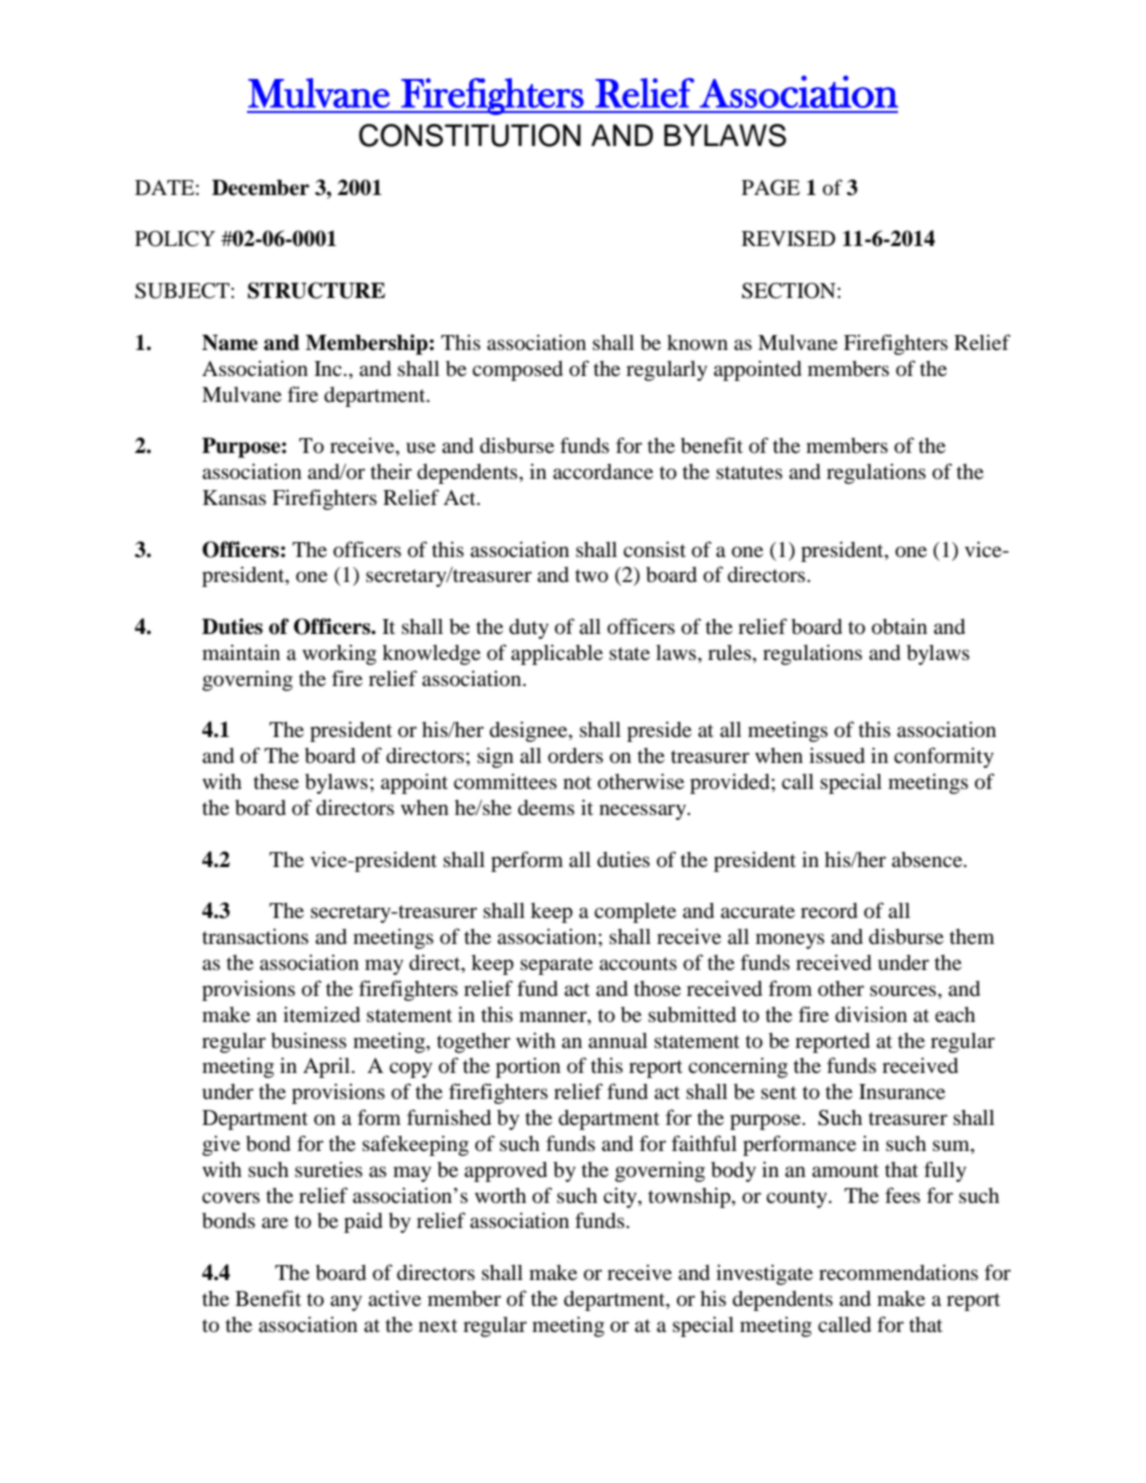 The height and width of the page is (1483, 1146). I want to click on PAGE, so click(771, 188).
